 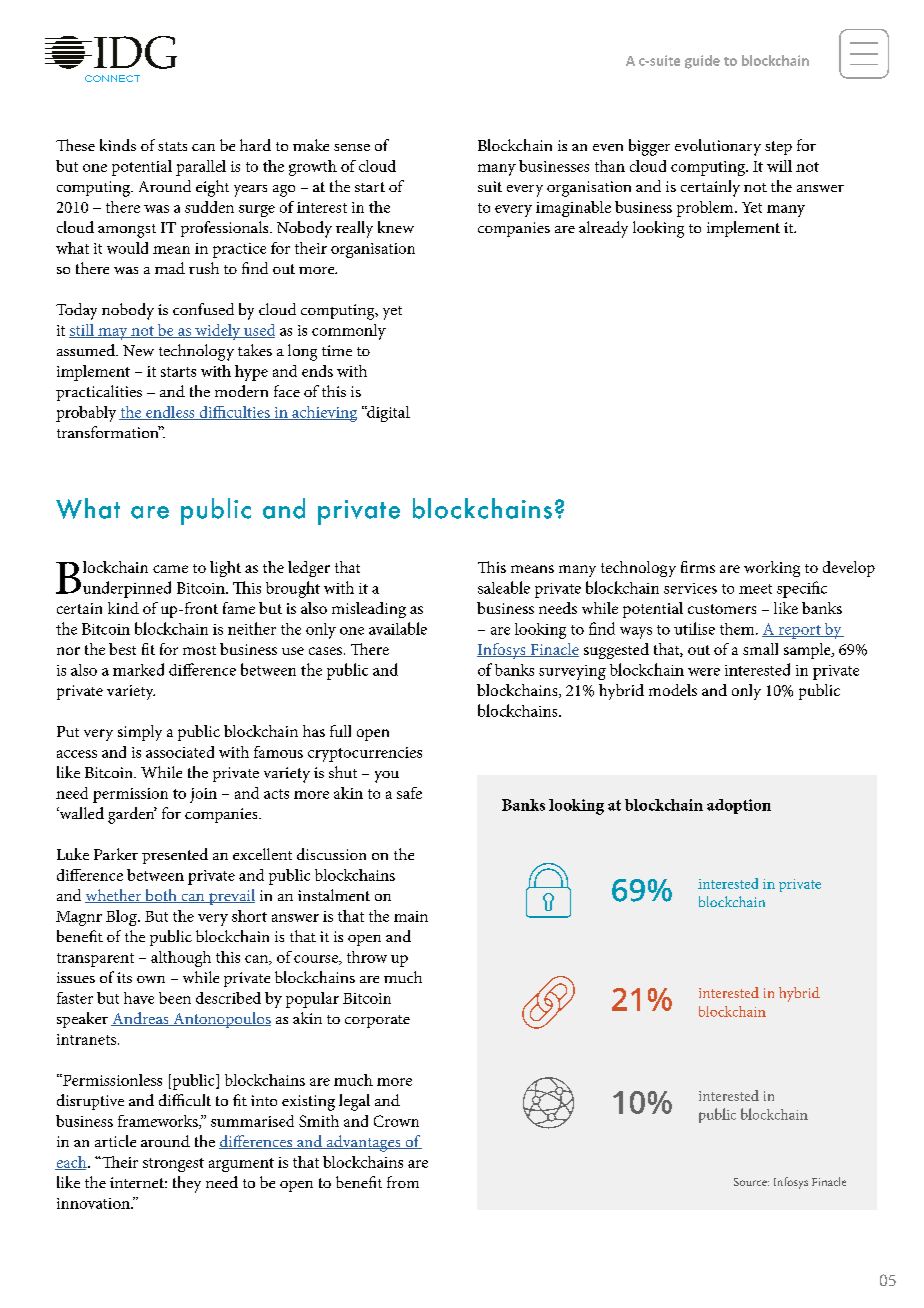 I want to click on from, so click(x=403, y=1182).
